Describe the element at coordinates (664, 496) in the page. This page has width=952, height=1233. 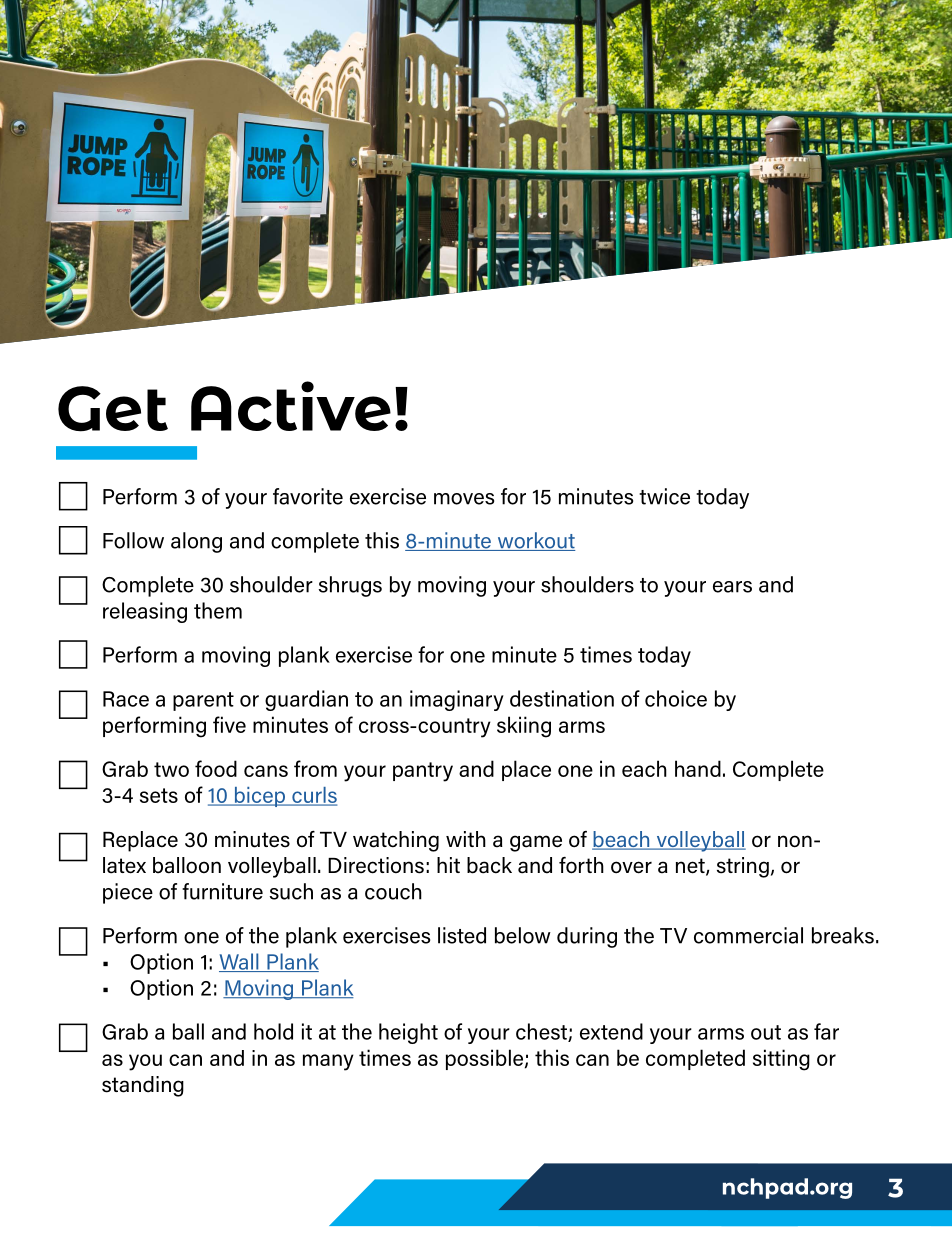
I see `twice` at that location.
